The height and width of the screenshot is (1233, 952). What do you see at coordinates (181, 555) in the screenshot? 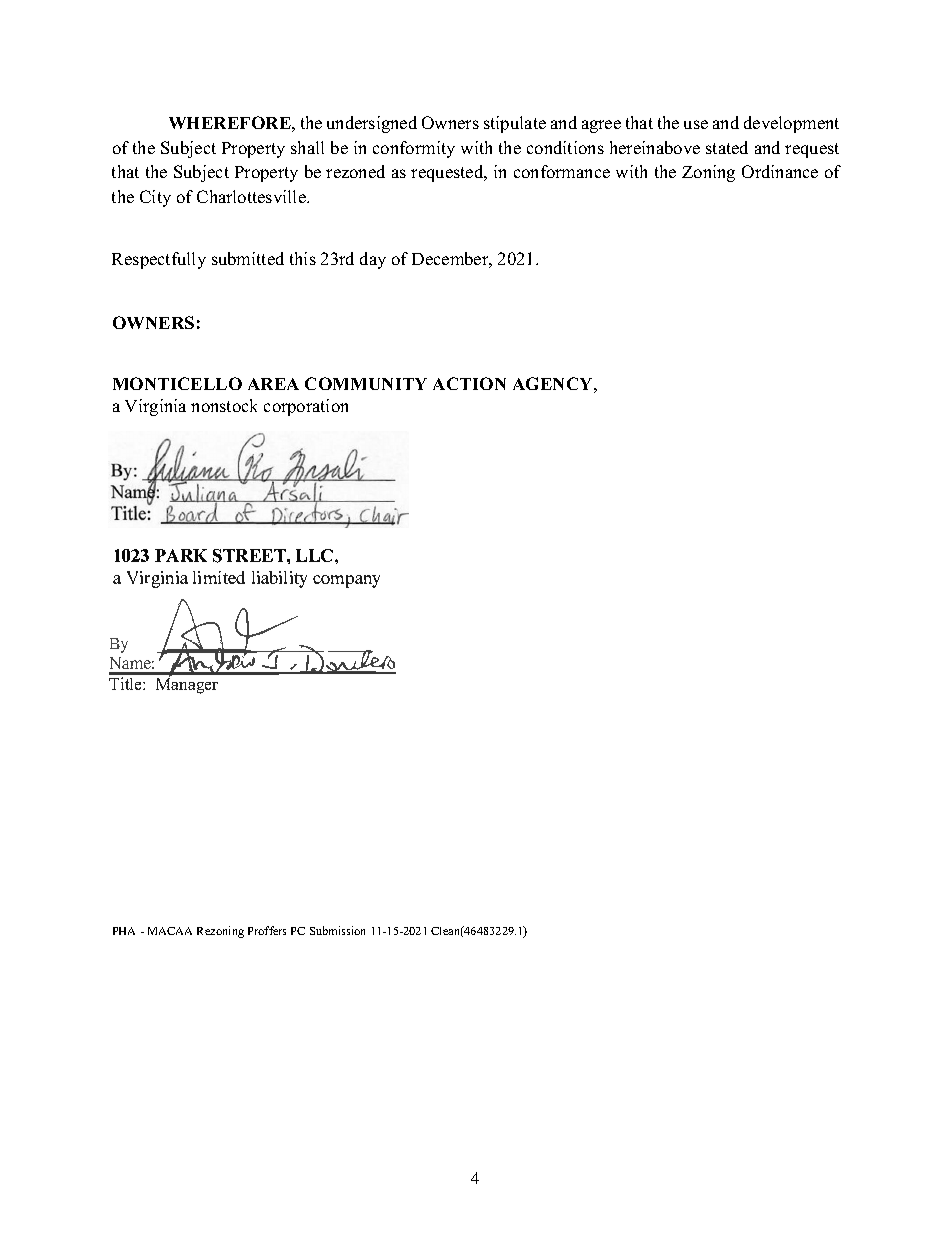
I see `PARK` at bounding box center [181, 555].
